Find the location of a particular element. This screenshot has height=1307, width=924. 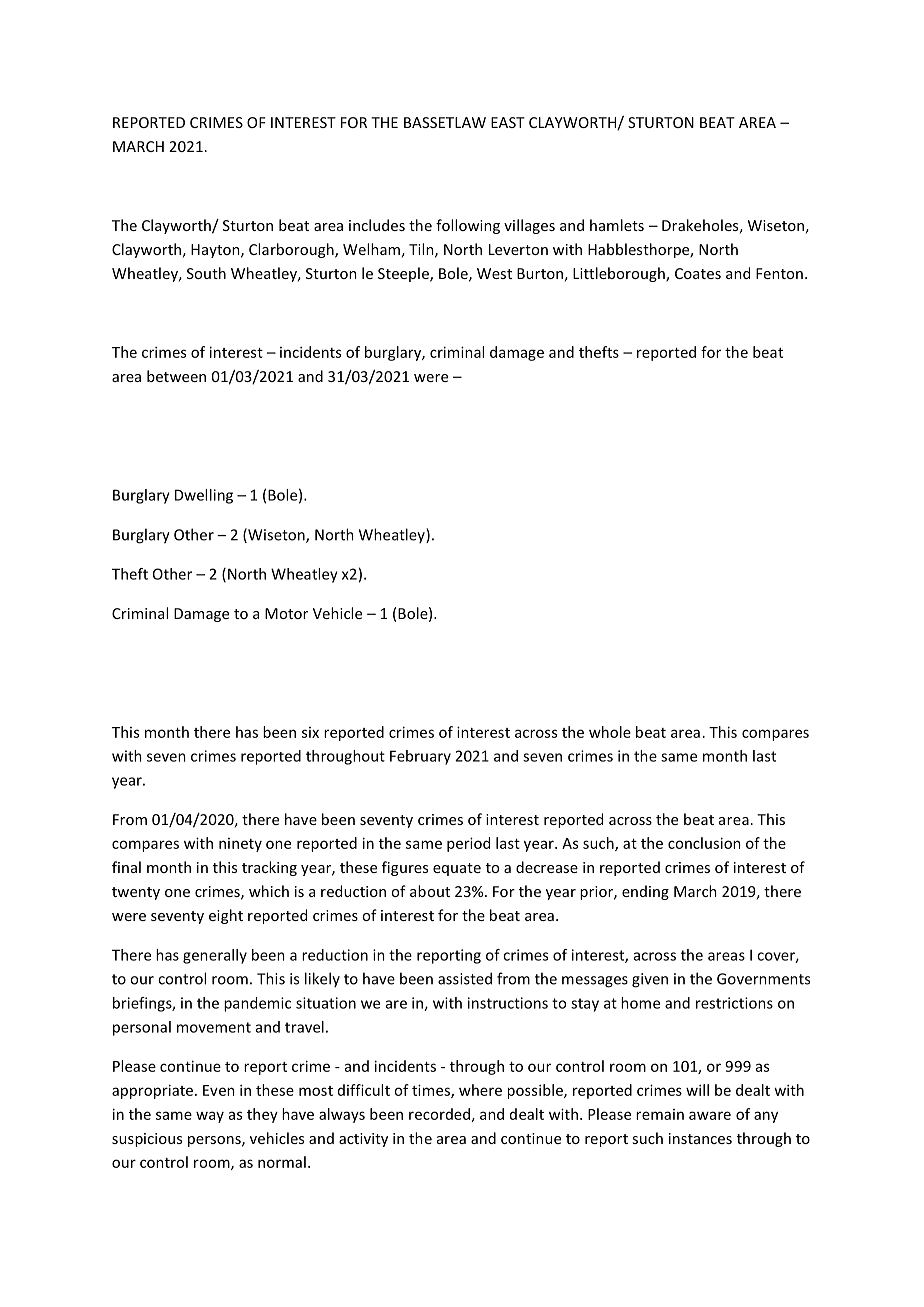

between is located at coordinates (176, 376).
